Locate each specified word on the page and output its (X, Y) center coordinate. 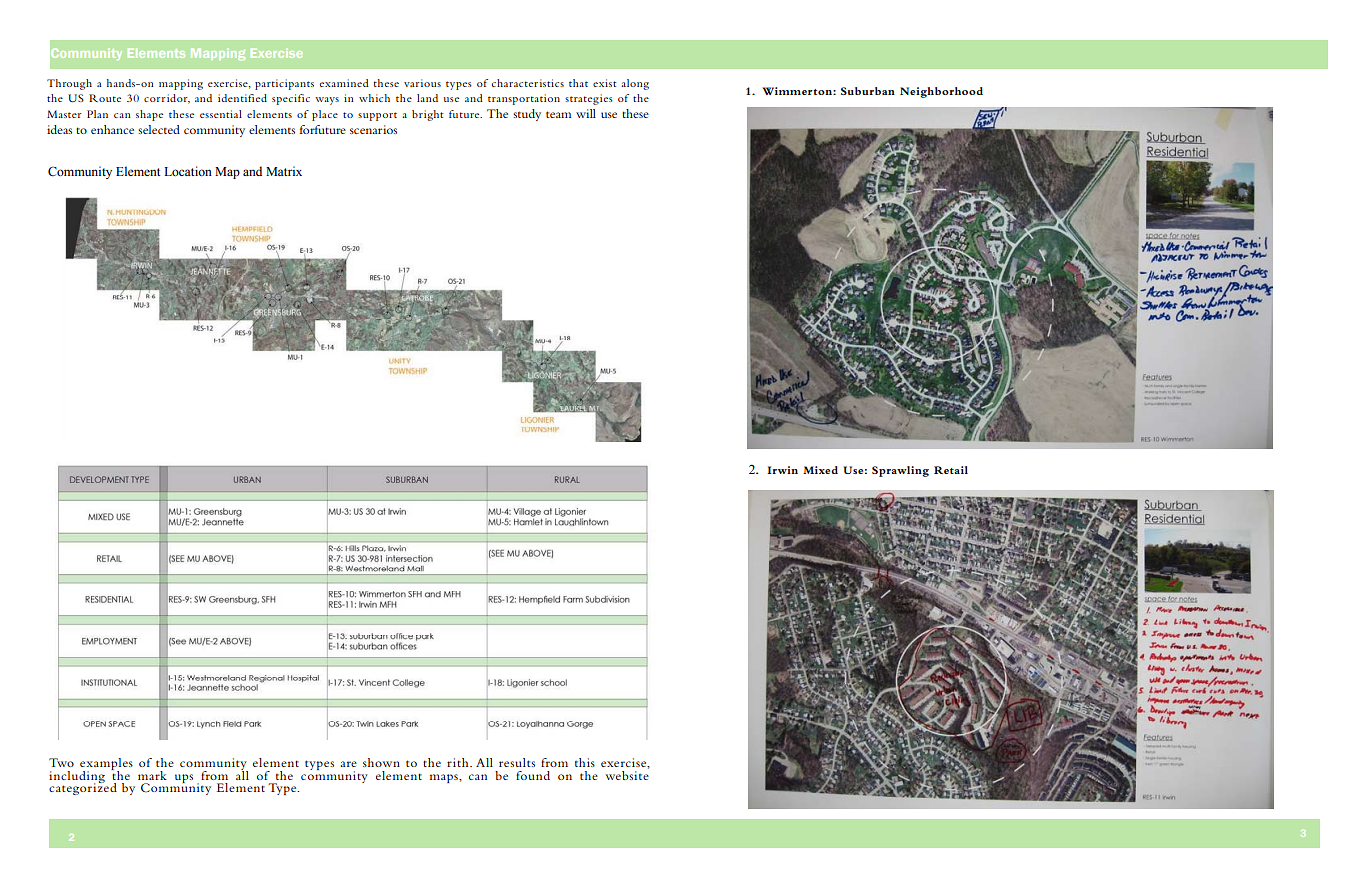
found (533, 775)
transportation (524, 99)
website (627, 774)
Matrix (284, 171)
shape (149, 115)
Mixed (820, 470)
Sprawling (900, 471)
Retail (951, 470)
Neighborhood (941, 92)
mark (152, 775)
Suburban (868, 91)
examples (106, 765)
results (517, 762)
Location (188, 171)
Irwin (782, 470)
